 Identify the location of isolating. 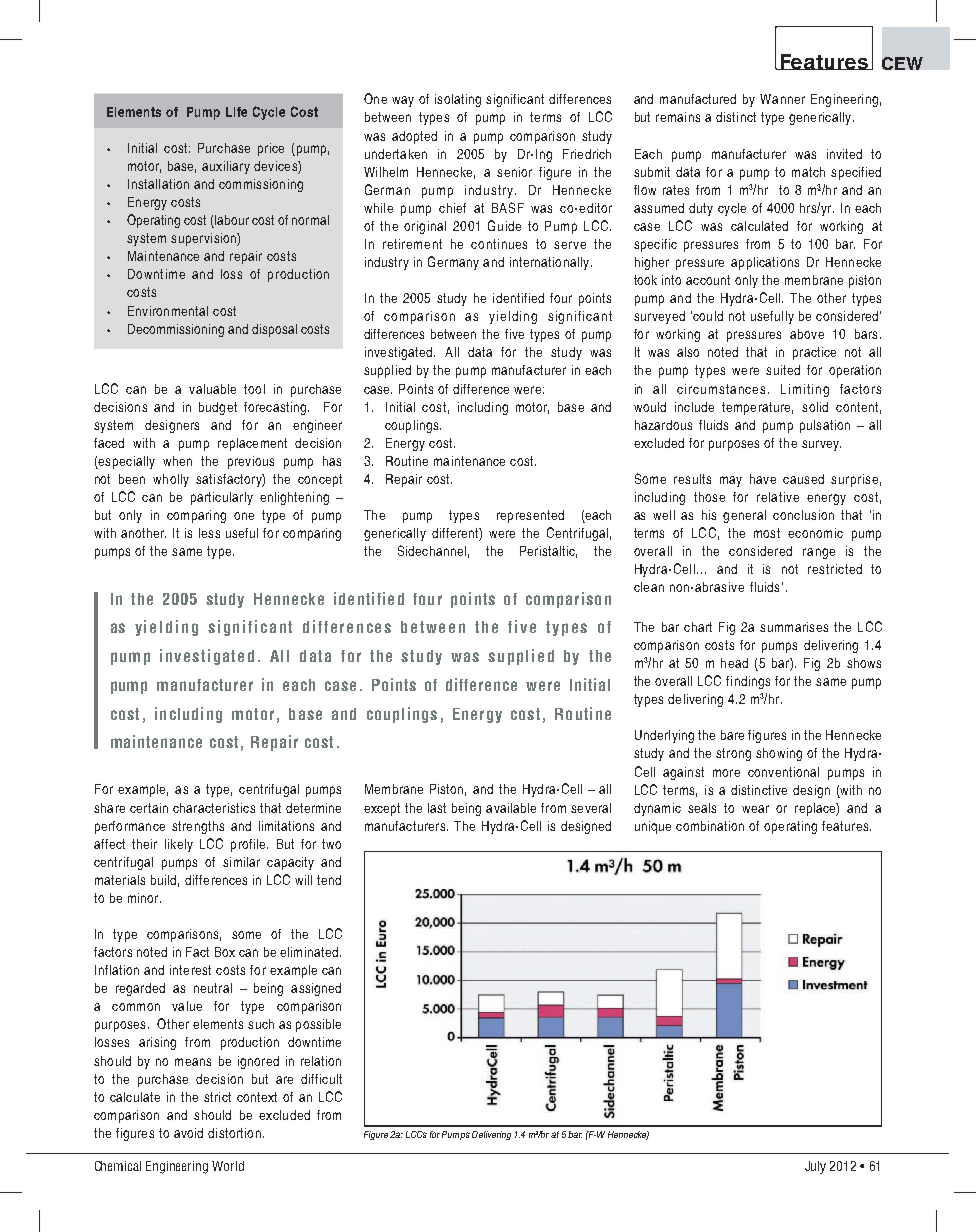
(458, 100).
